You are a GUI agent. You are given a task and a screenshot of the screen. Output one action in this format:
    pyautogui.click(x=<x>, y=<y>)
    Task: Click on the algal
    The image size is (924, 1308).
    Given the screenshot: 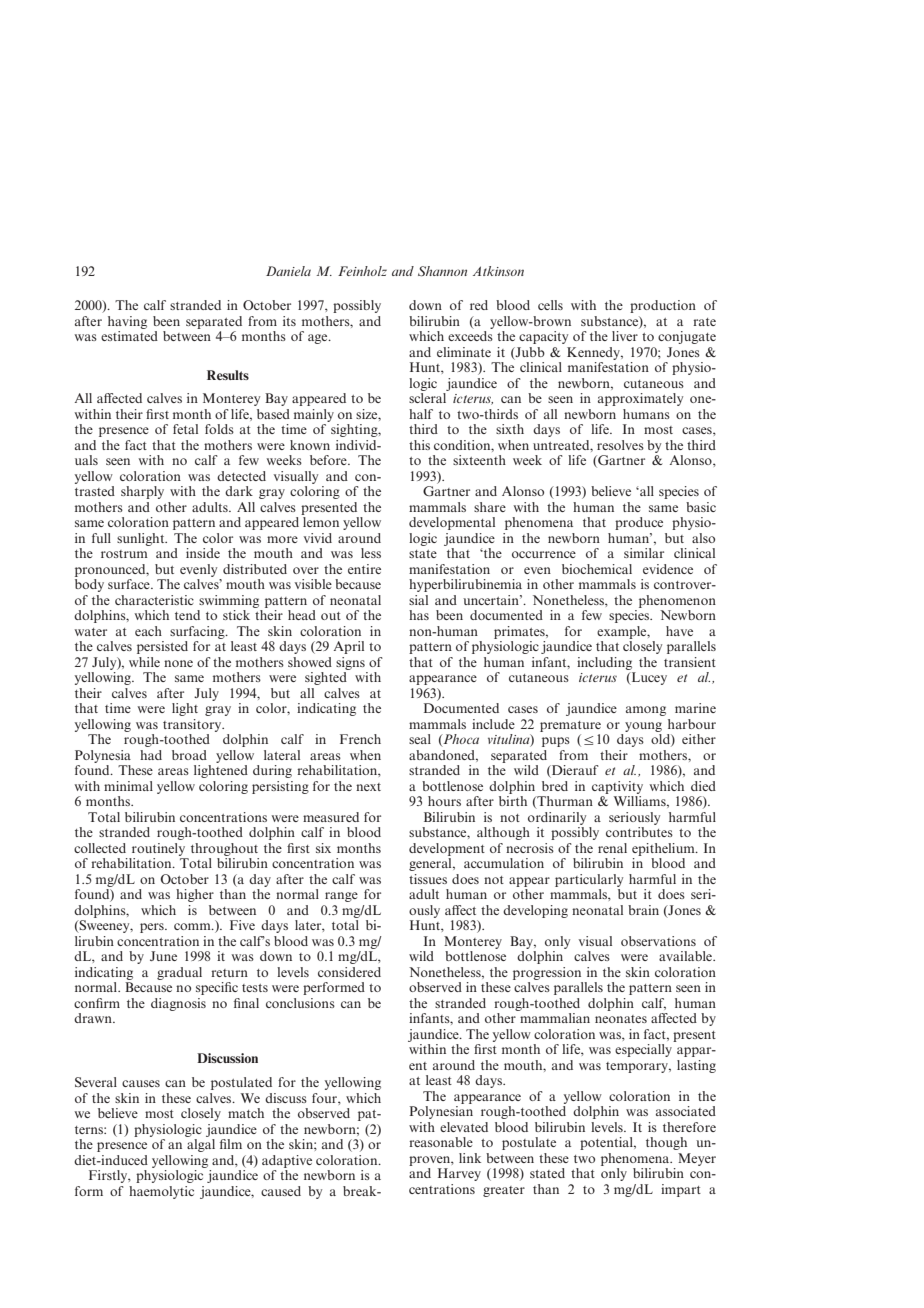 What is the action you would take?
    pyautogui.click(x=201, y=1145)
